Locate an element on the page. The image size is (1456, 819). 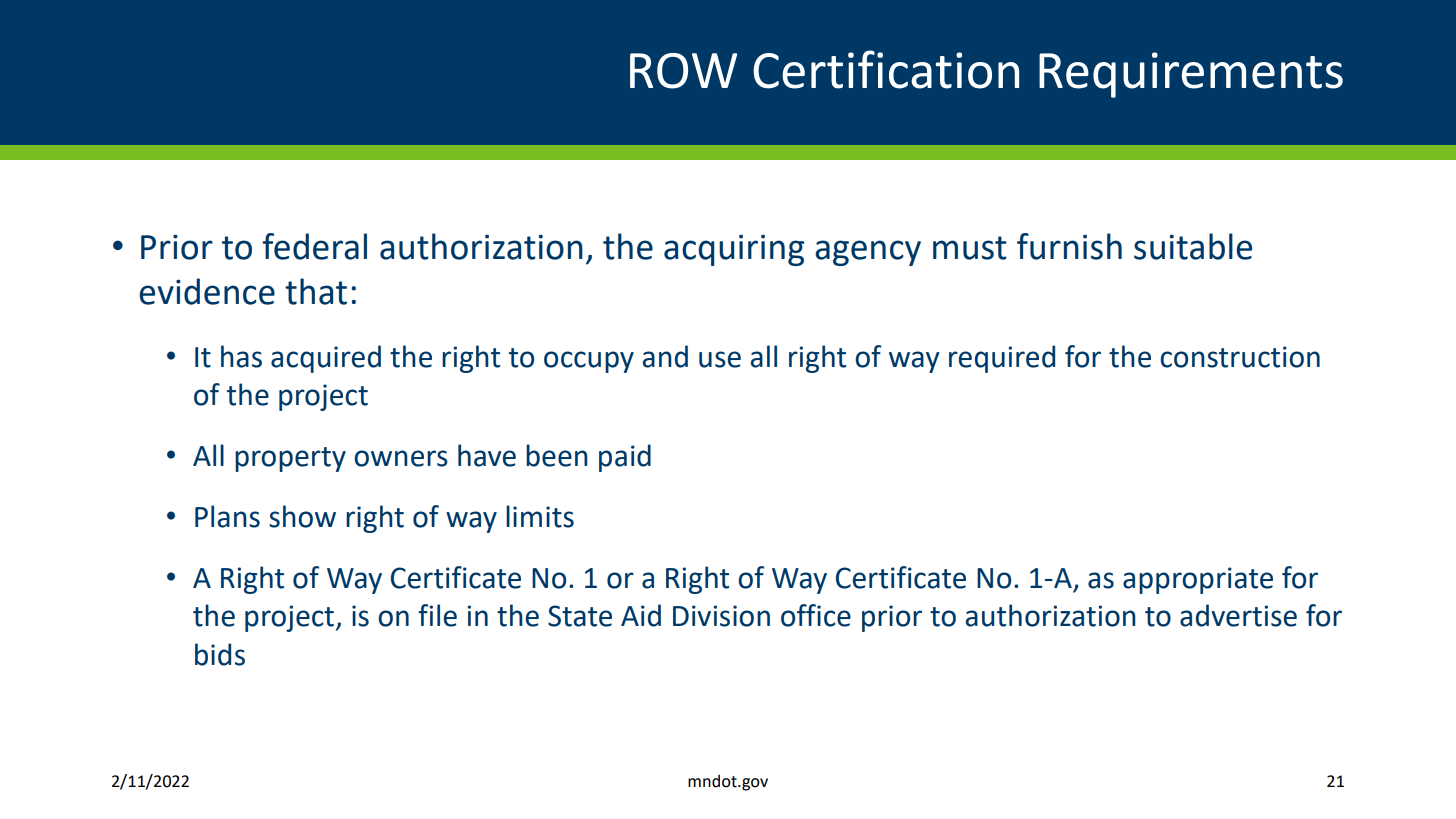
bids is located at coordinates (220, 654).
